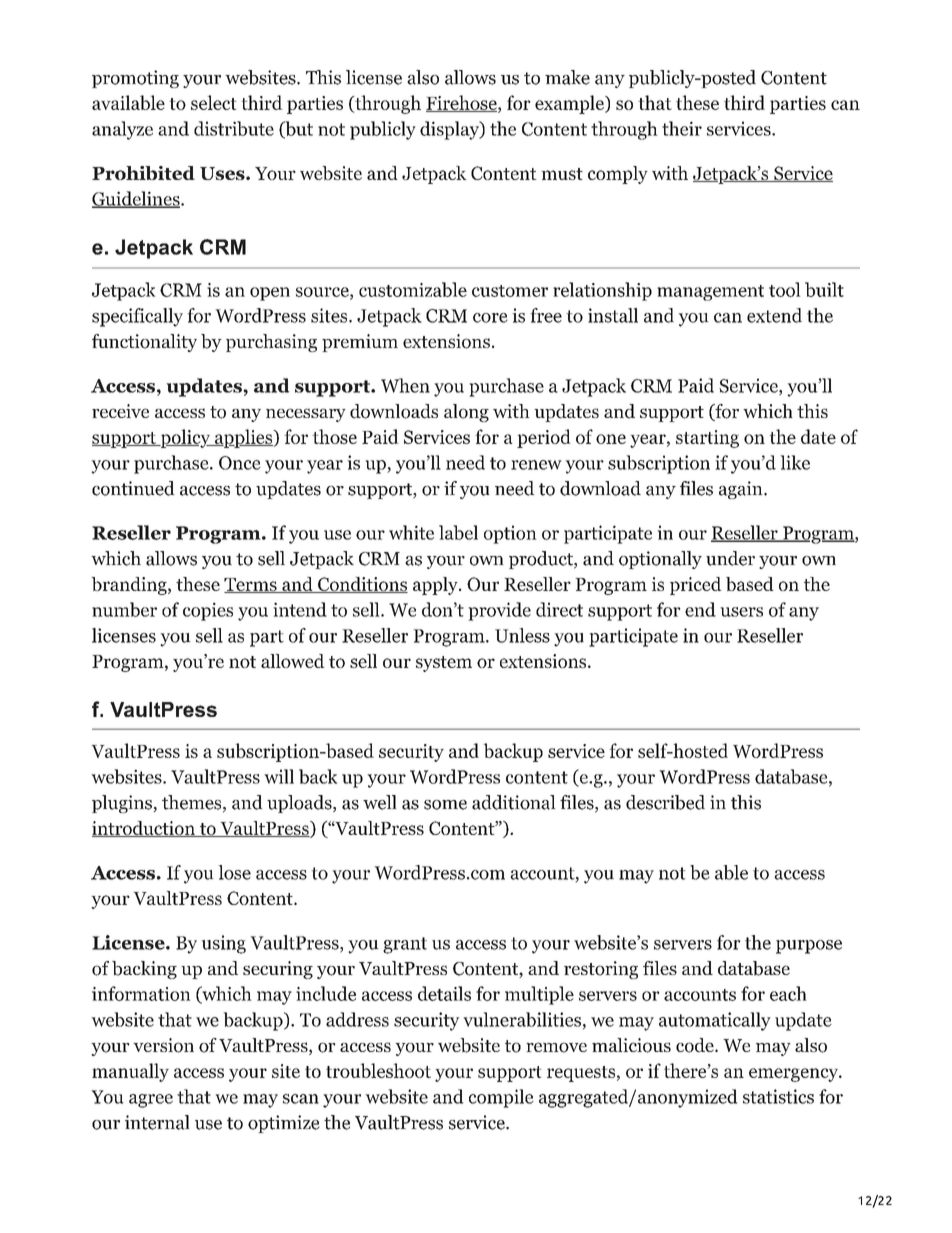 The height and width of the document is (1233, 952). Describe the element at coordinates (208, 611) in the document. I see `copies` at that location.
